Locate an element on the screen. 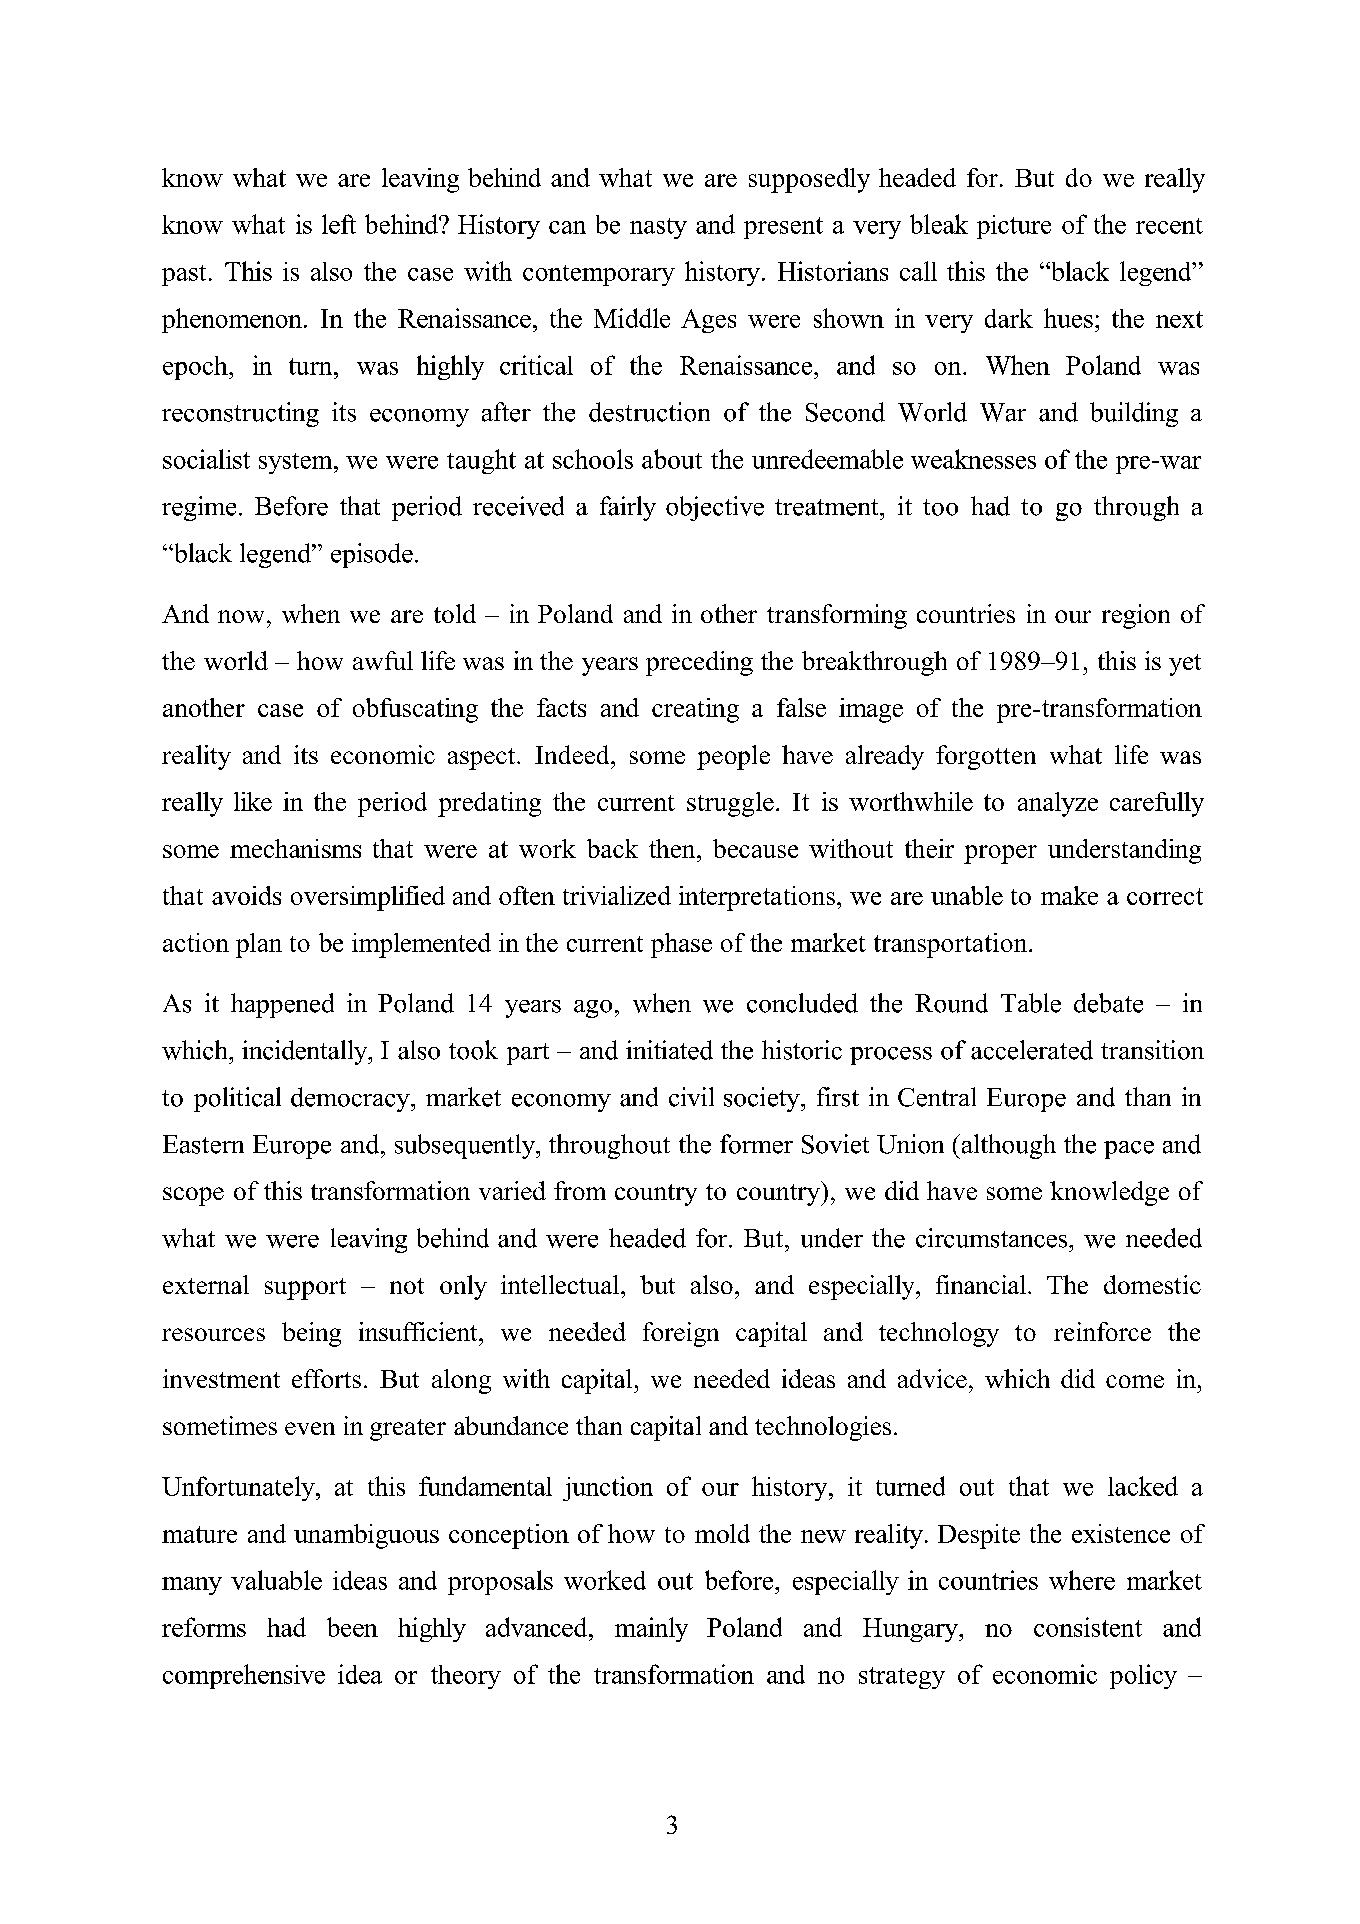 This screenshot has width=1360, height=1924. been is located at coordinates (352, 1627).
